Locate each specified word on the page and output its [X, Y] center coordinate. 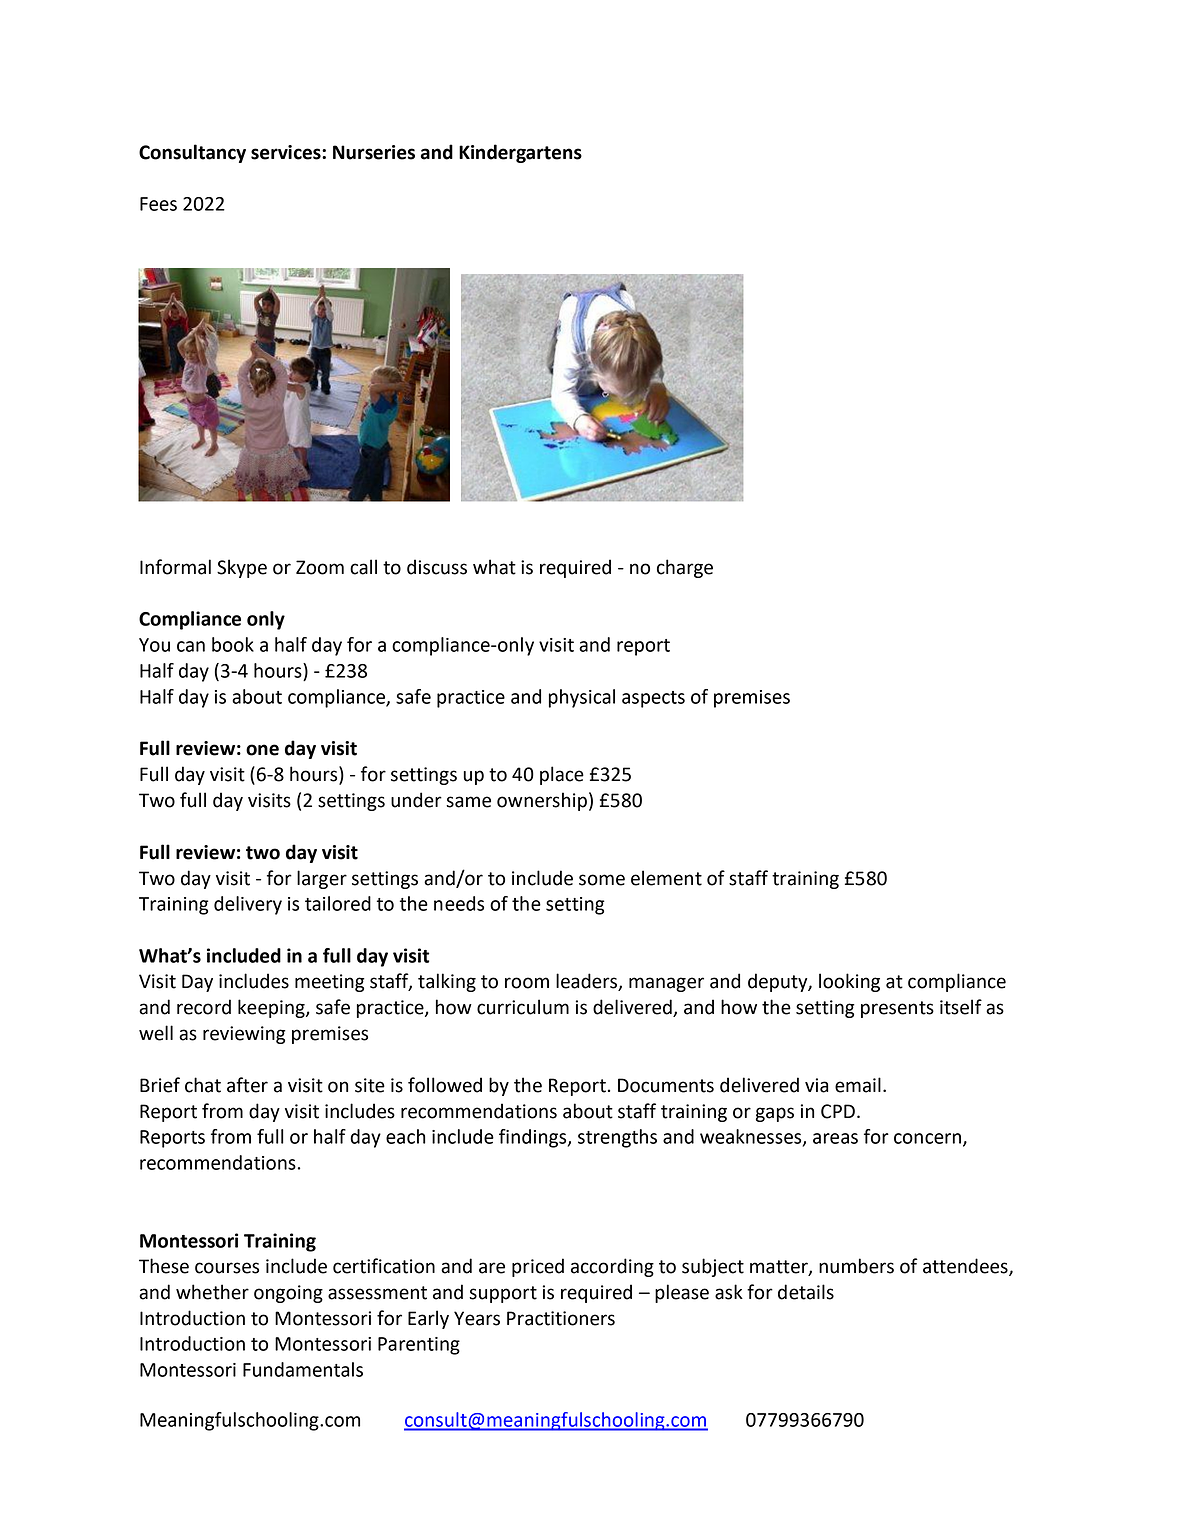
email [858, 1085]
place [562, 775]
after [247, 1085]
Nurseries [374, 152]
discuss [437, 567]
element [666, 878]
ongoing [288, 1294]
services [287, 152]
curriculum [523, 1007]
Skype [242, 568]
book [233, 644]
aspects [653, 699]
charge [685, 568]
